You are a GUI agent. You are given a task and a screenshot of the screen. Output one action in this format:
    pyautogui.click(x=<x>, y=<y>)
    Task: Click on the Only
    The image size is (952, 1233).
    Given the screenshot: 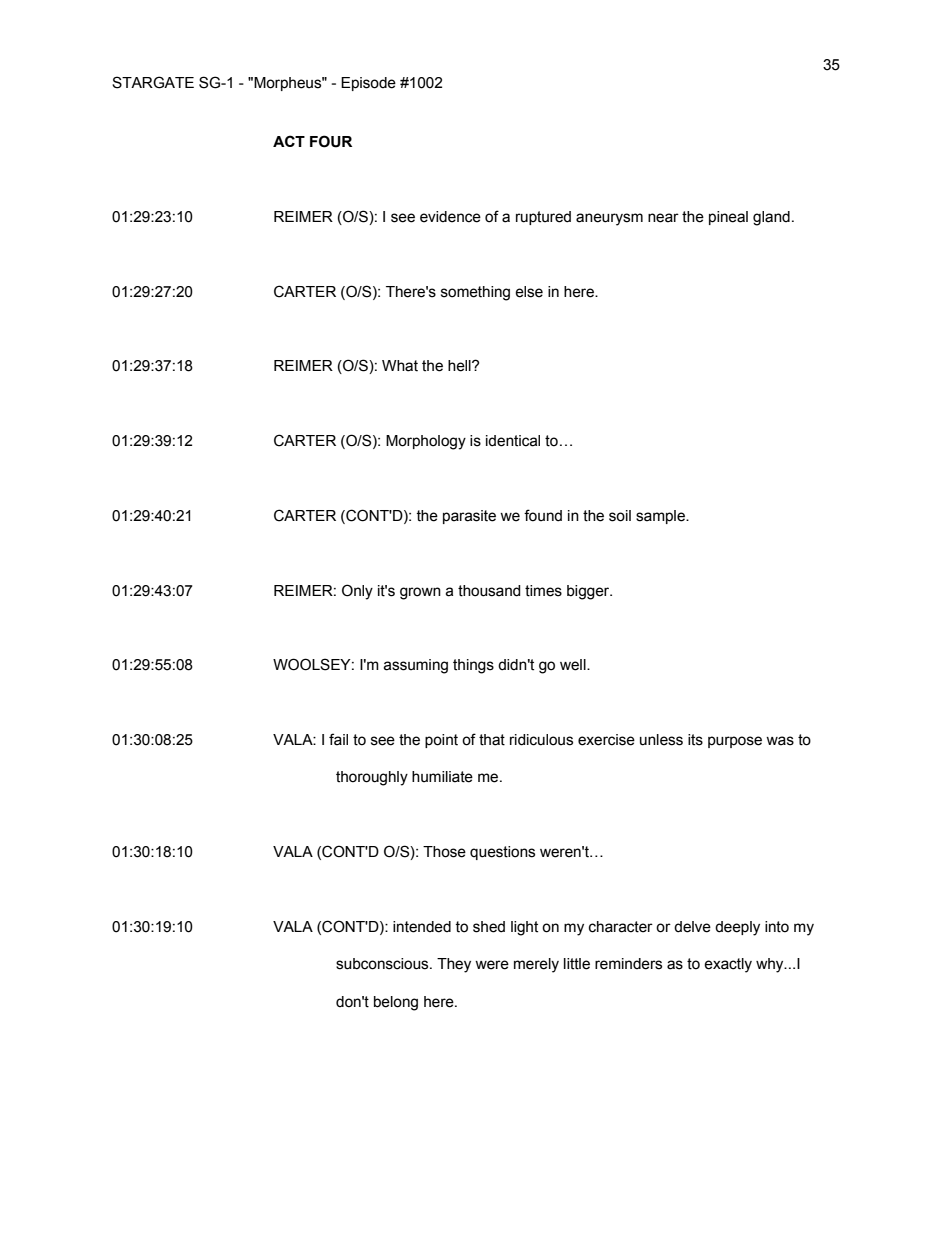 What is the action you would take?
    pyautogui.click(x=357, y=592)
